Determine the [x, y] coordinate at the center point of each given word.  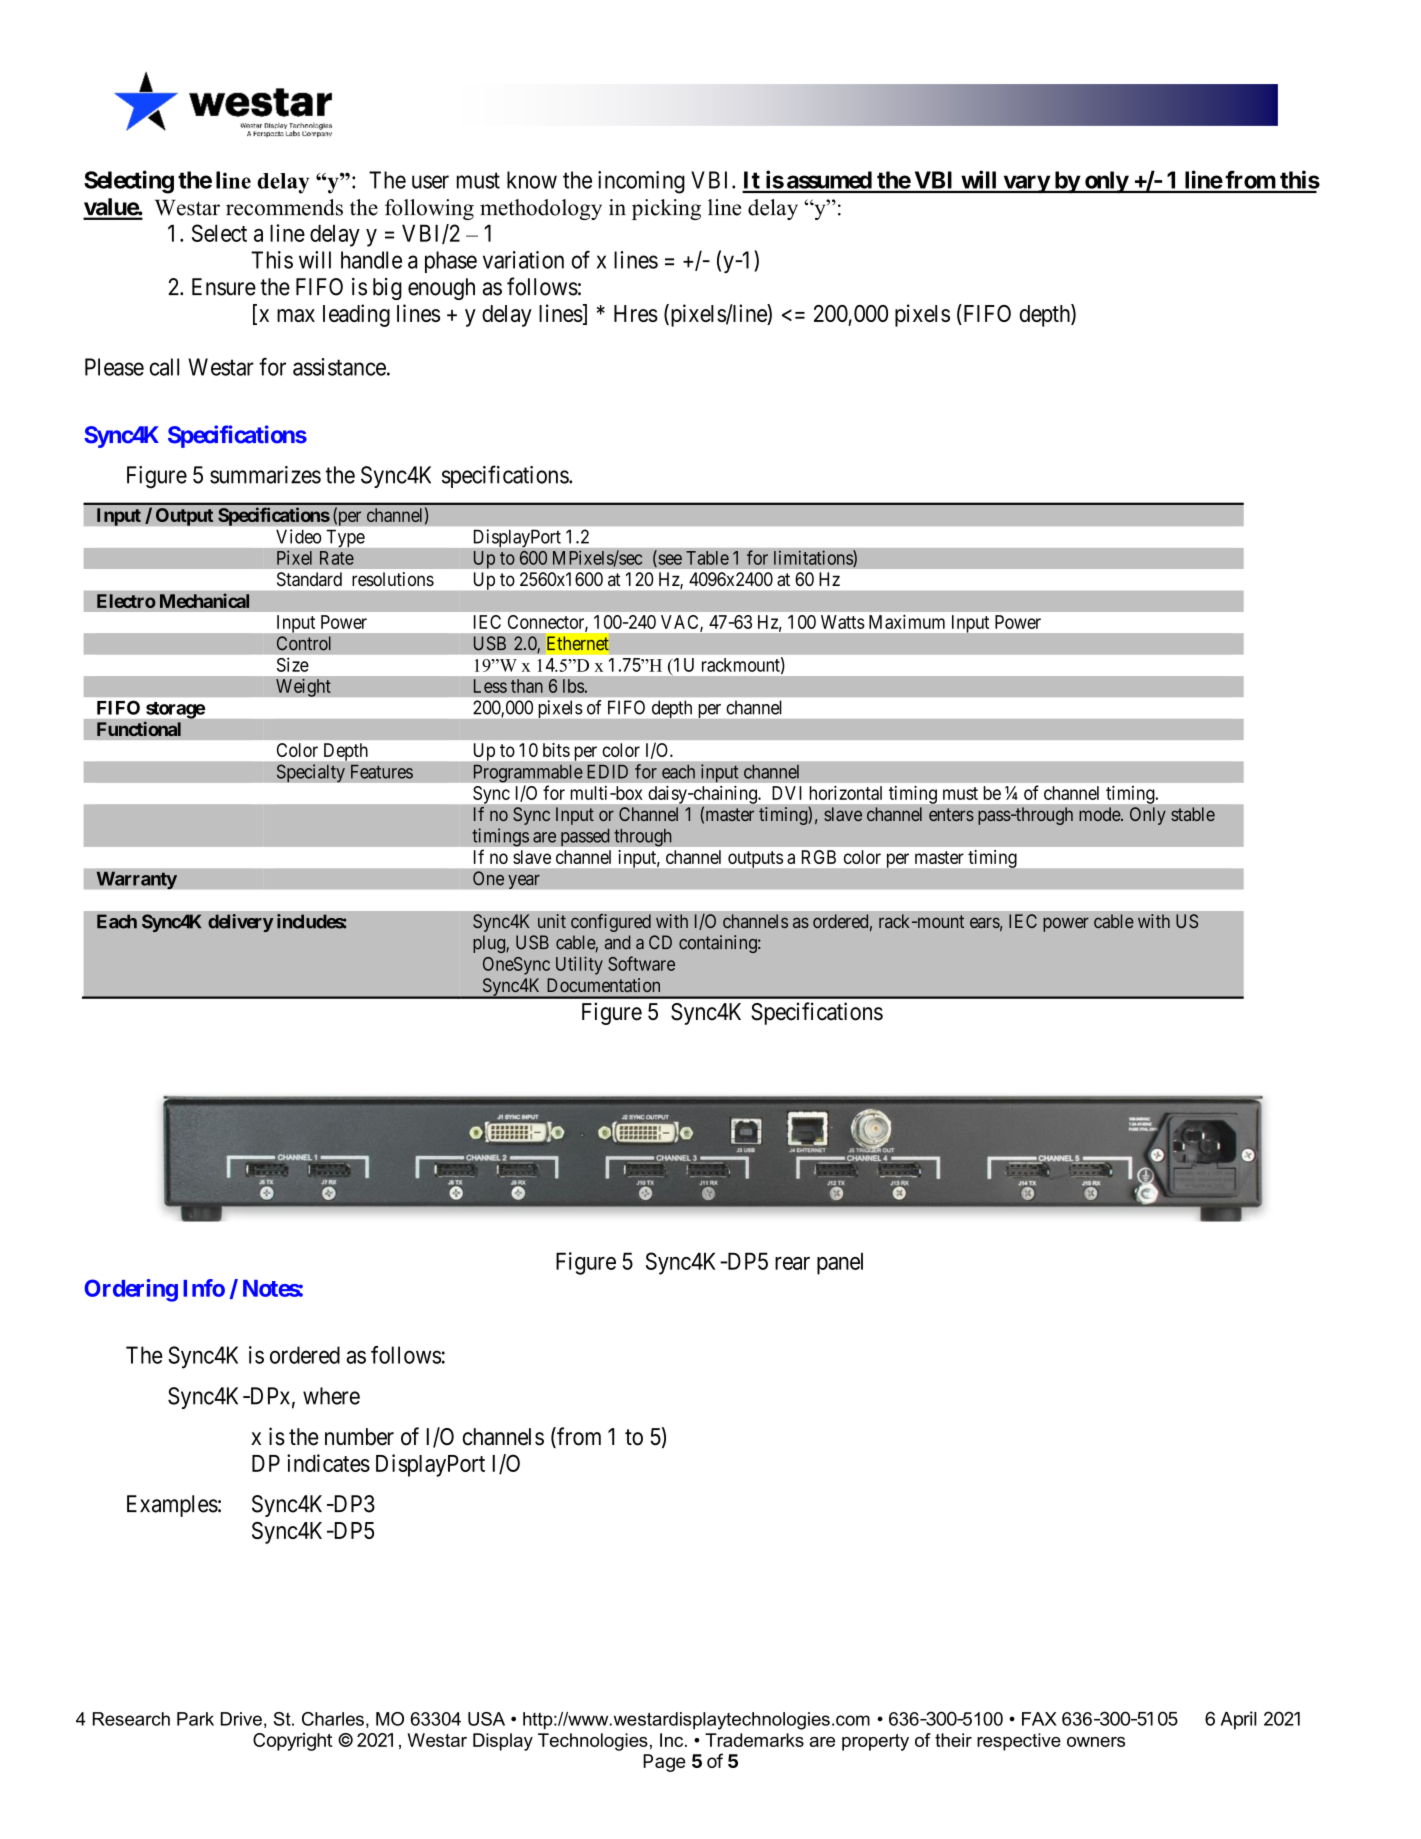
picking [666, 209]
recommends [284, 207]
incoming [641, 182]
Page [664, 1763]
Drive [241, 1719]
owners [1096, 1742]
